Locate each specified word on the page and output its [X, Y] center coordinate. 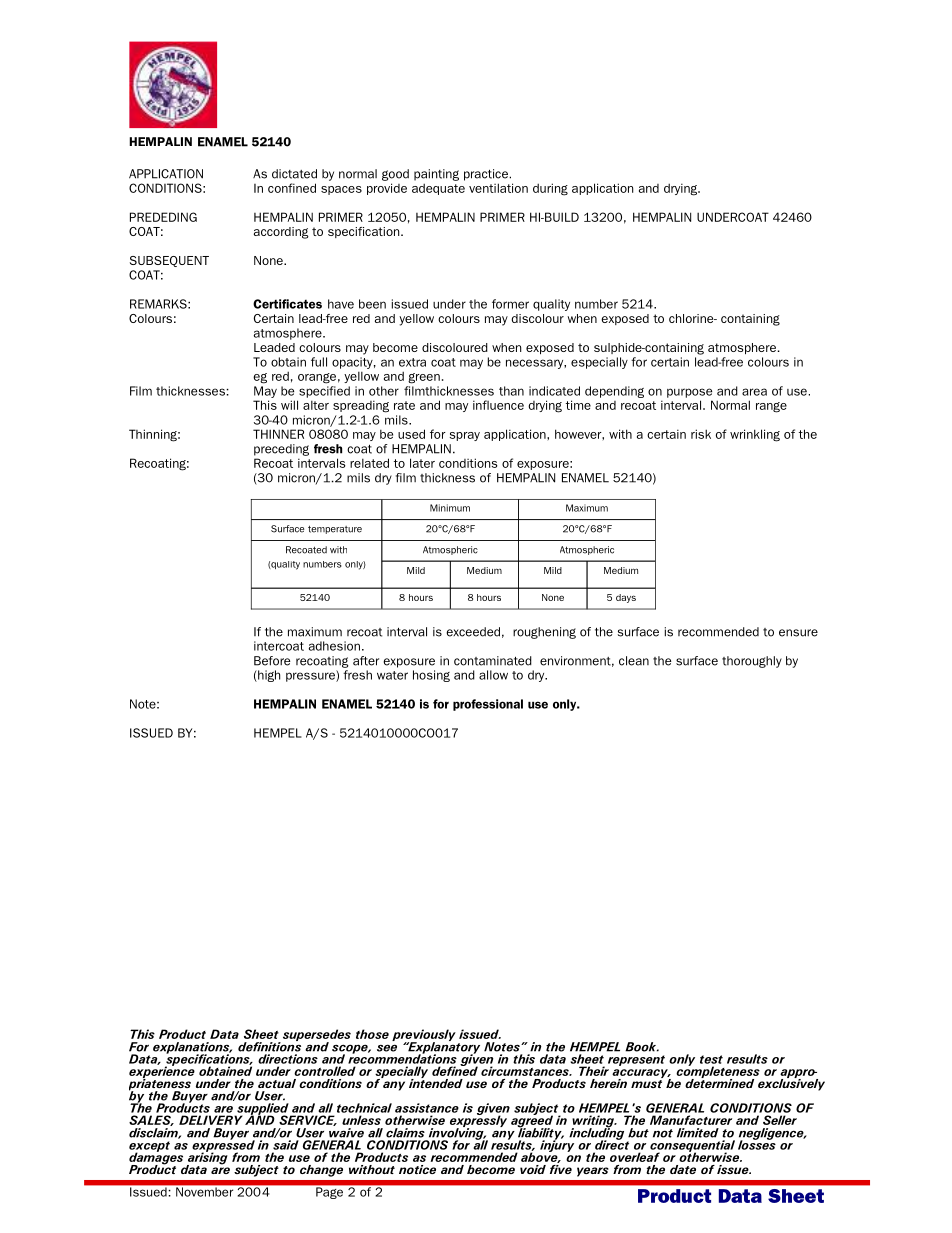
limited [698, 1133]
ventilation [498, 188]
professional [488, 705]
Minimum [450, 508]
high [268, 676]
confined [292, 188]
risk [701, 434]
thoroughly [752, 662]
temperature [335, 529]
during [550, 189]
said [286, 1145]
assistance [427, 1108]
